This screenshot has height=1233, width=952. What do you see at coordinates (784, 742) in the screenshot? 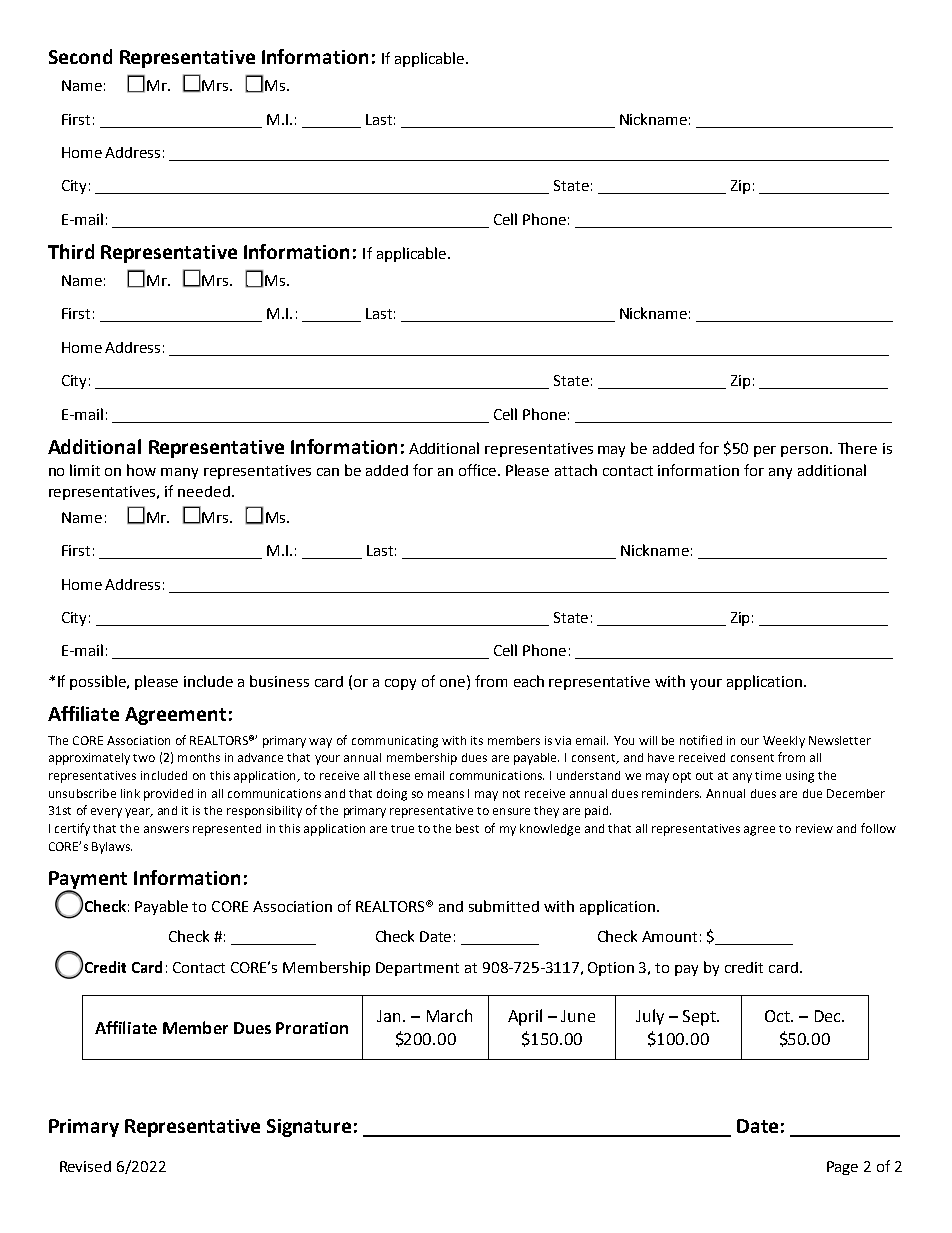
I see `Weekly` at bounding box center [784, 742].
